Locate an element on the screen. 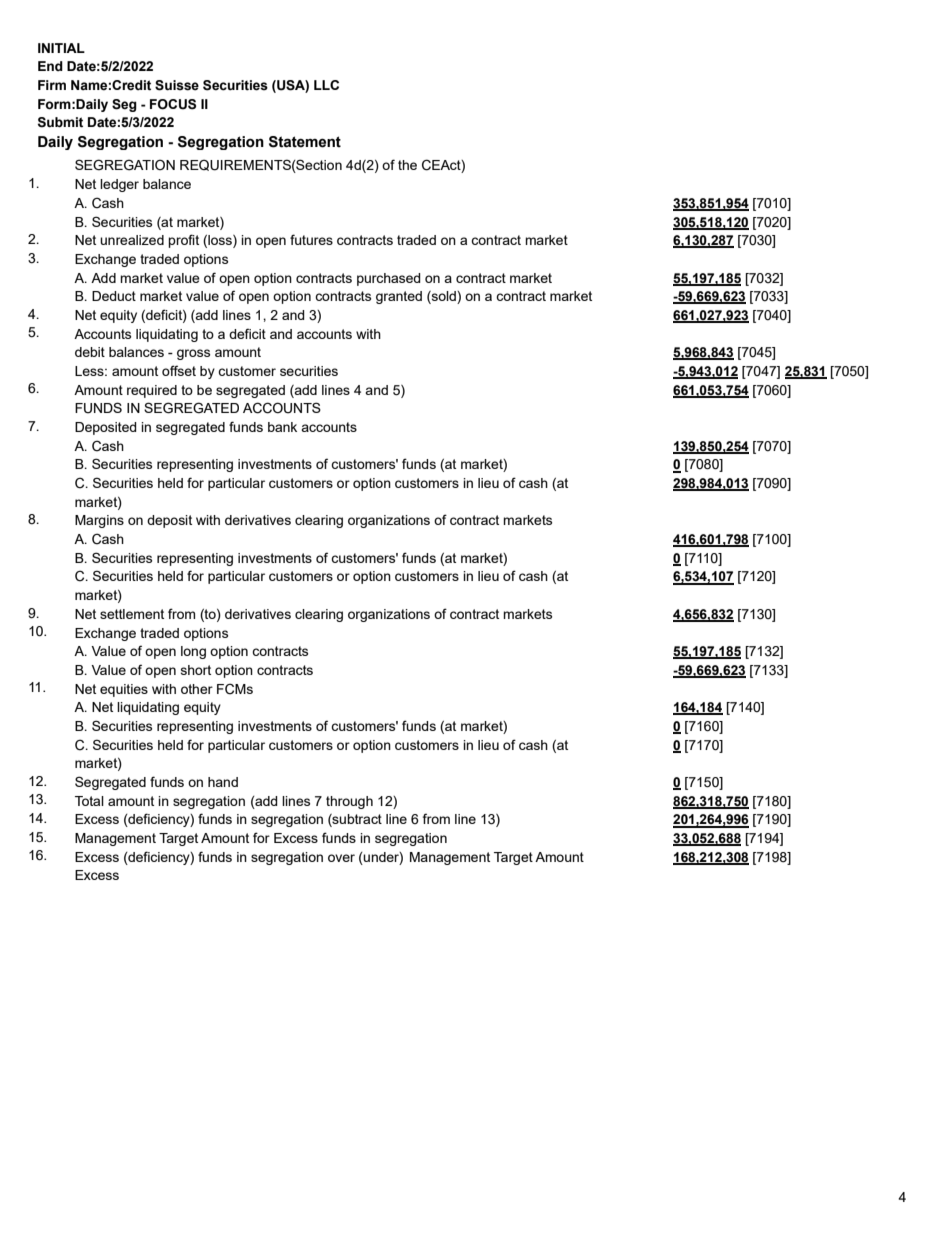 Image resolution: width=952 pixels, height=1233 pixels. Suisse is located at coordinates (177, 85).
